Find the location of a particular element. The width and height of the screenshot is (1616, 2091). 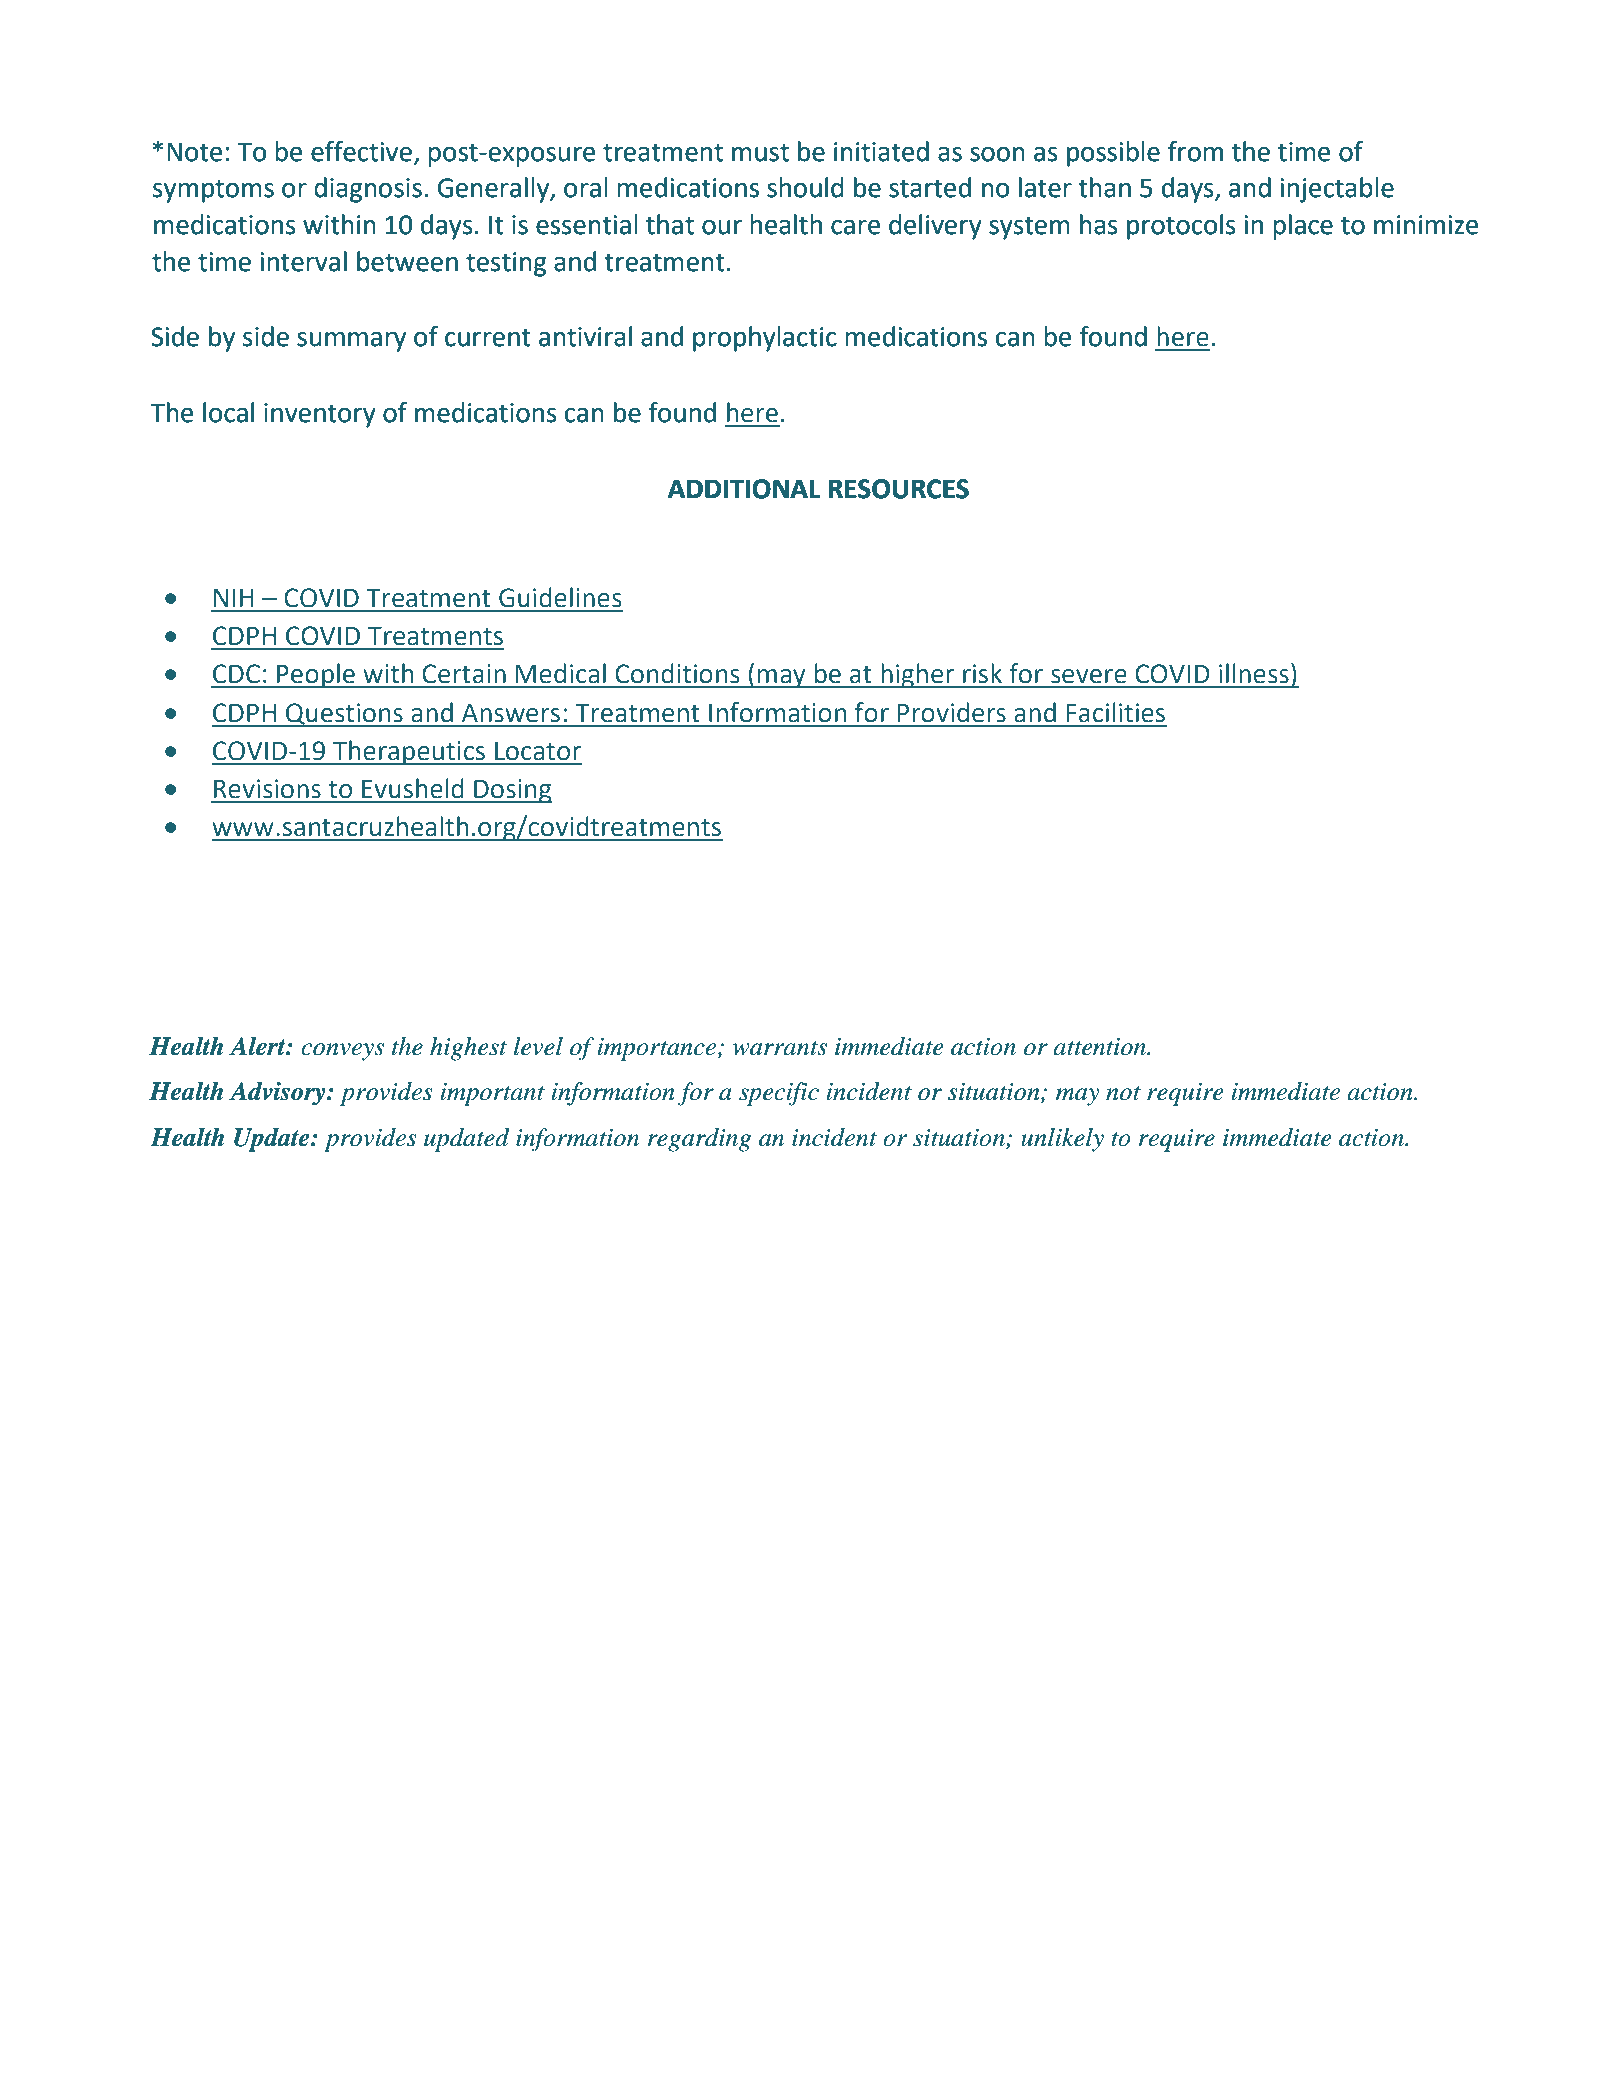

Facilities is located at coordinates (1116, 712).
